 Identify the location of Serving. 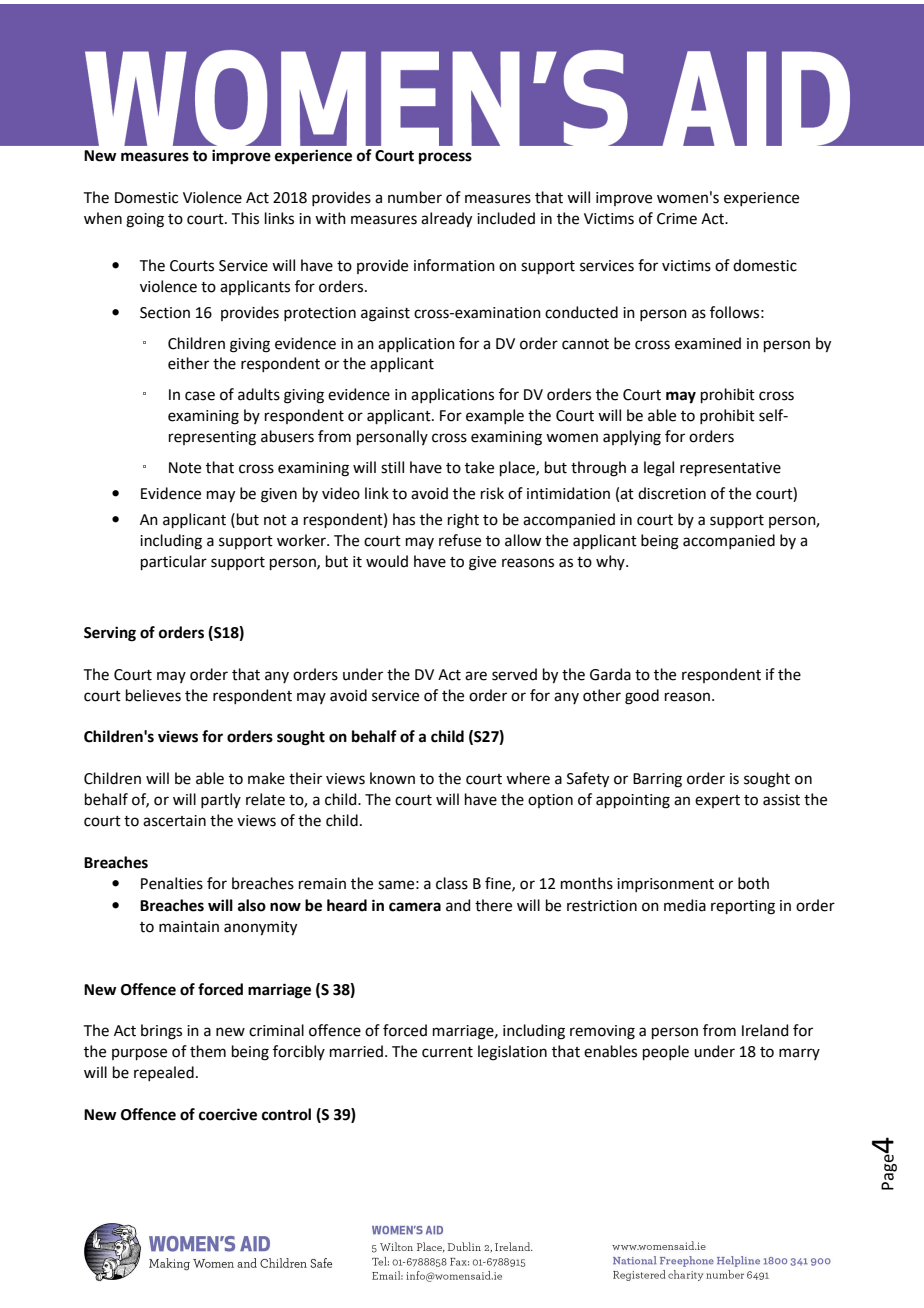
(110, 634).
